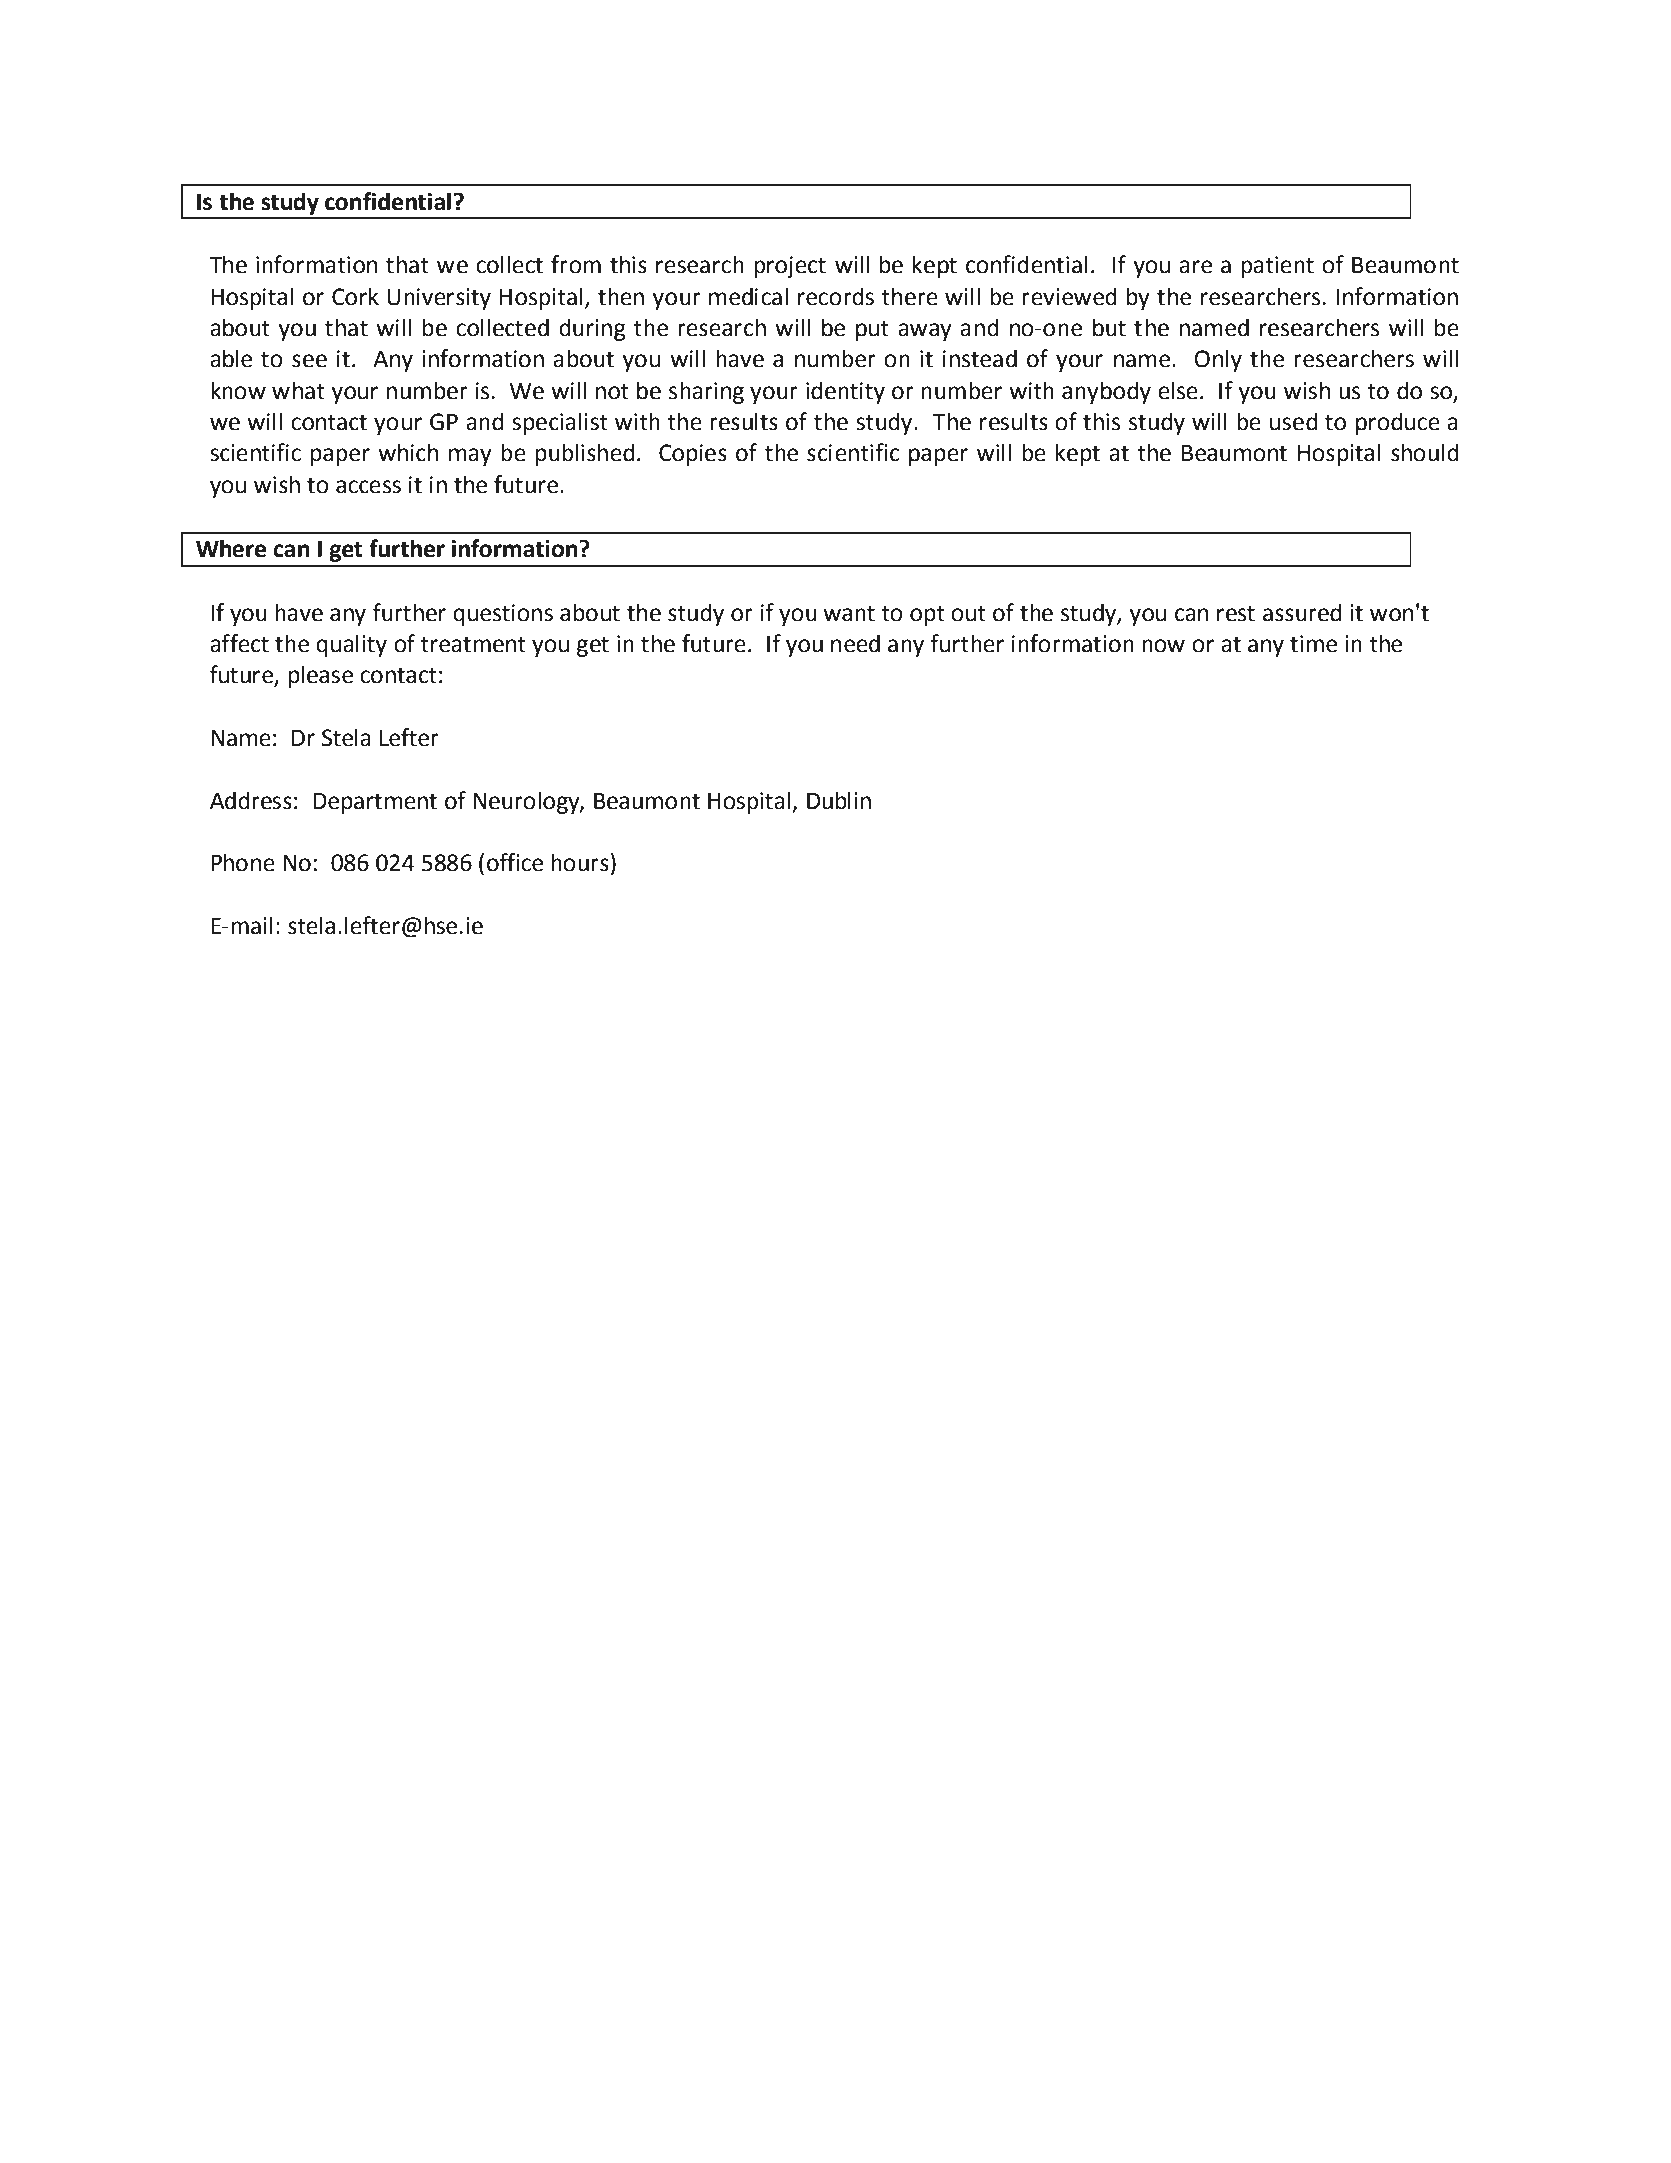 The image size is (1671, 2163). I want to click on Dublin, so click(839, 800).
